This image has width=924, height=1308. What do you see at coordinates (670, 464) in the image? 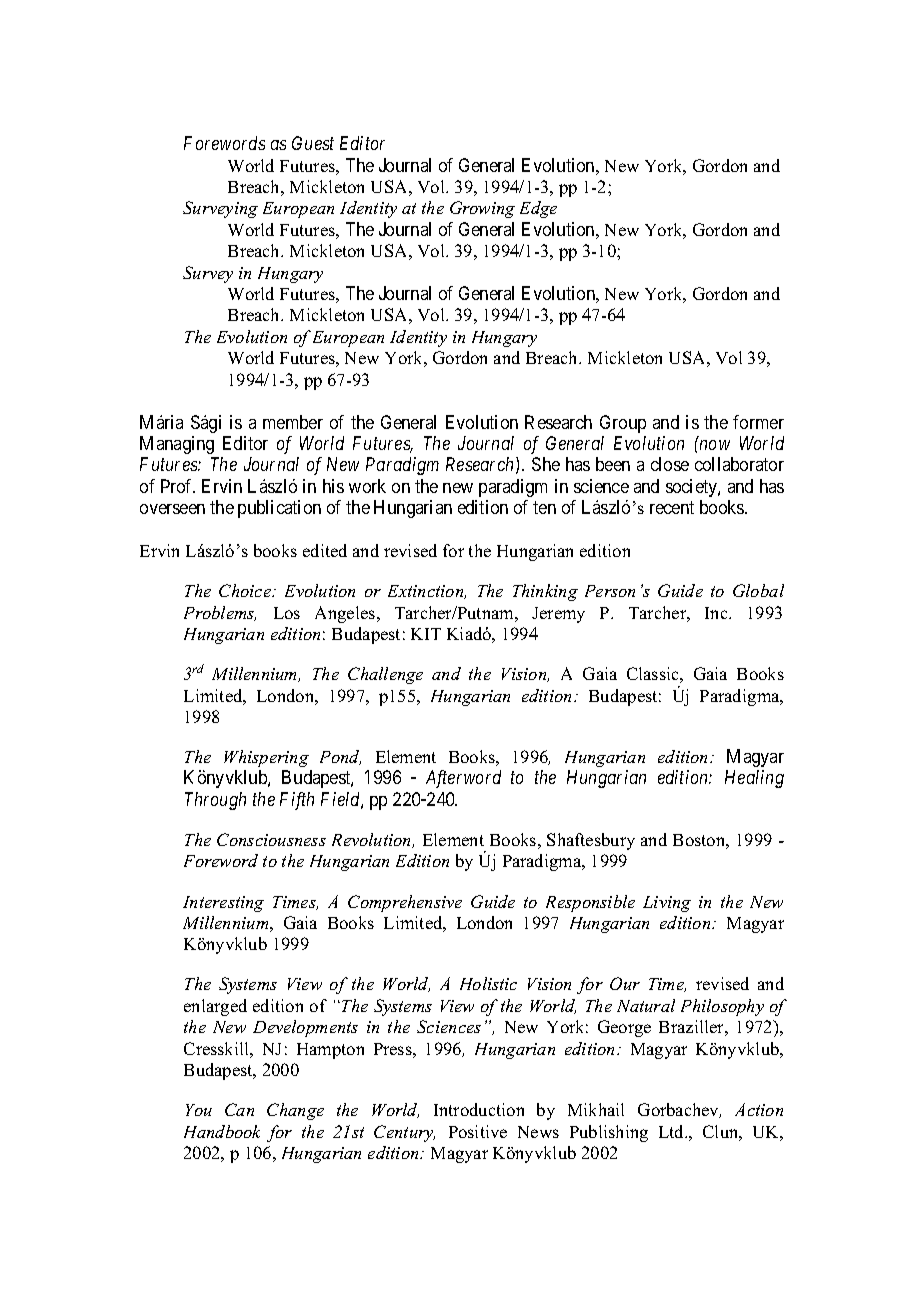
I see `close` at bounding box center [670, 464].
